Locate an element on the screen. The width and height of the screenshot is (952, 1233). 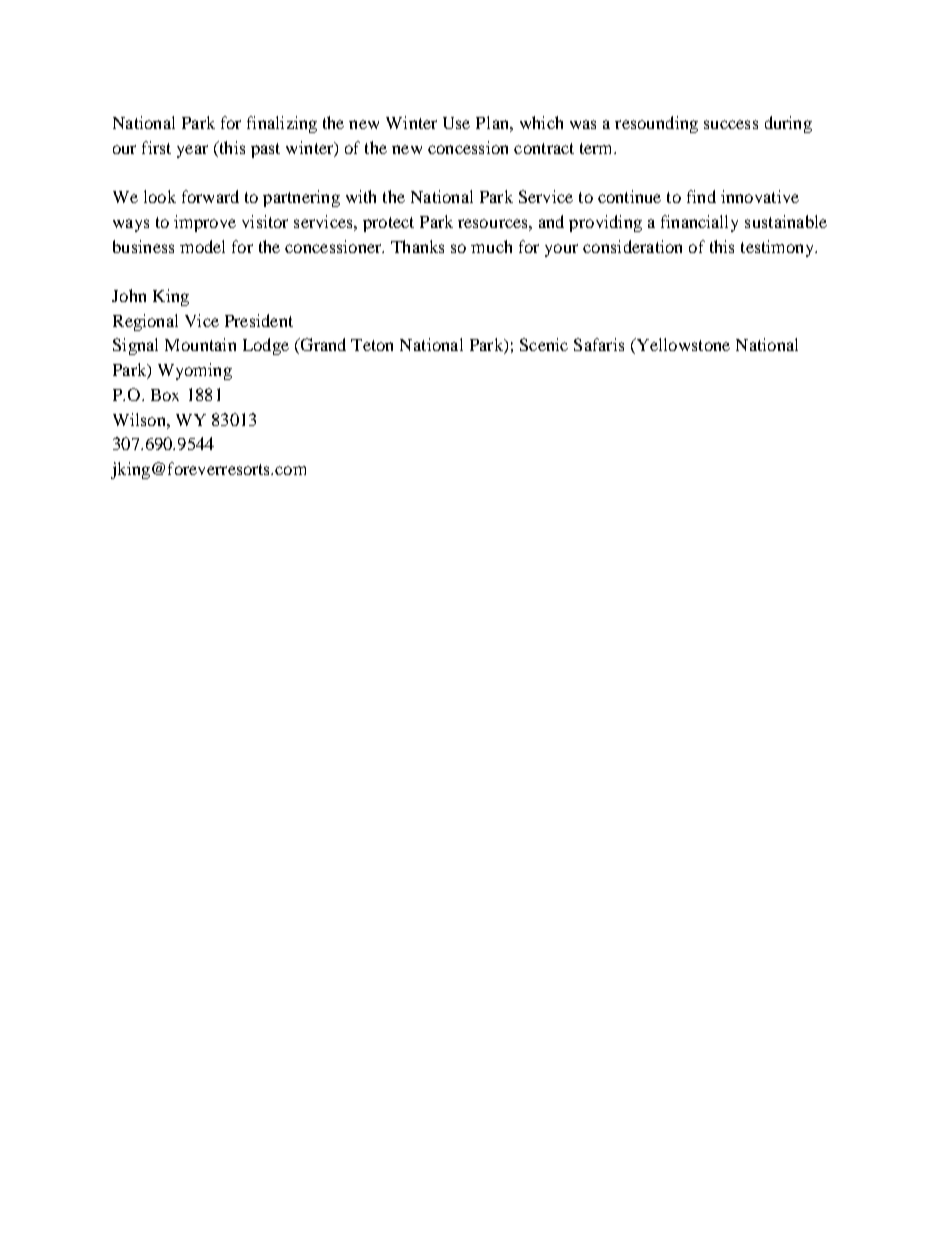
Wilson is located at coordinates (140, 419).
